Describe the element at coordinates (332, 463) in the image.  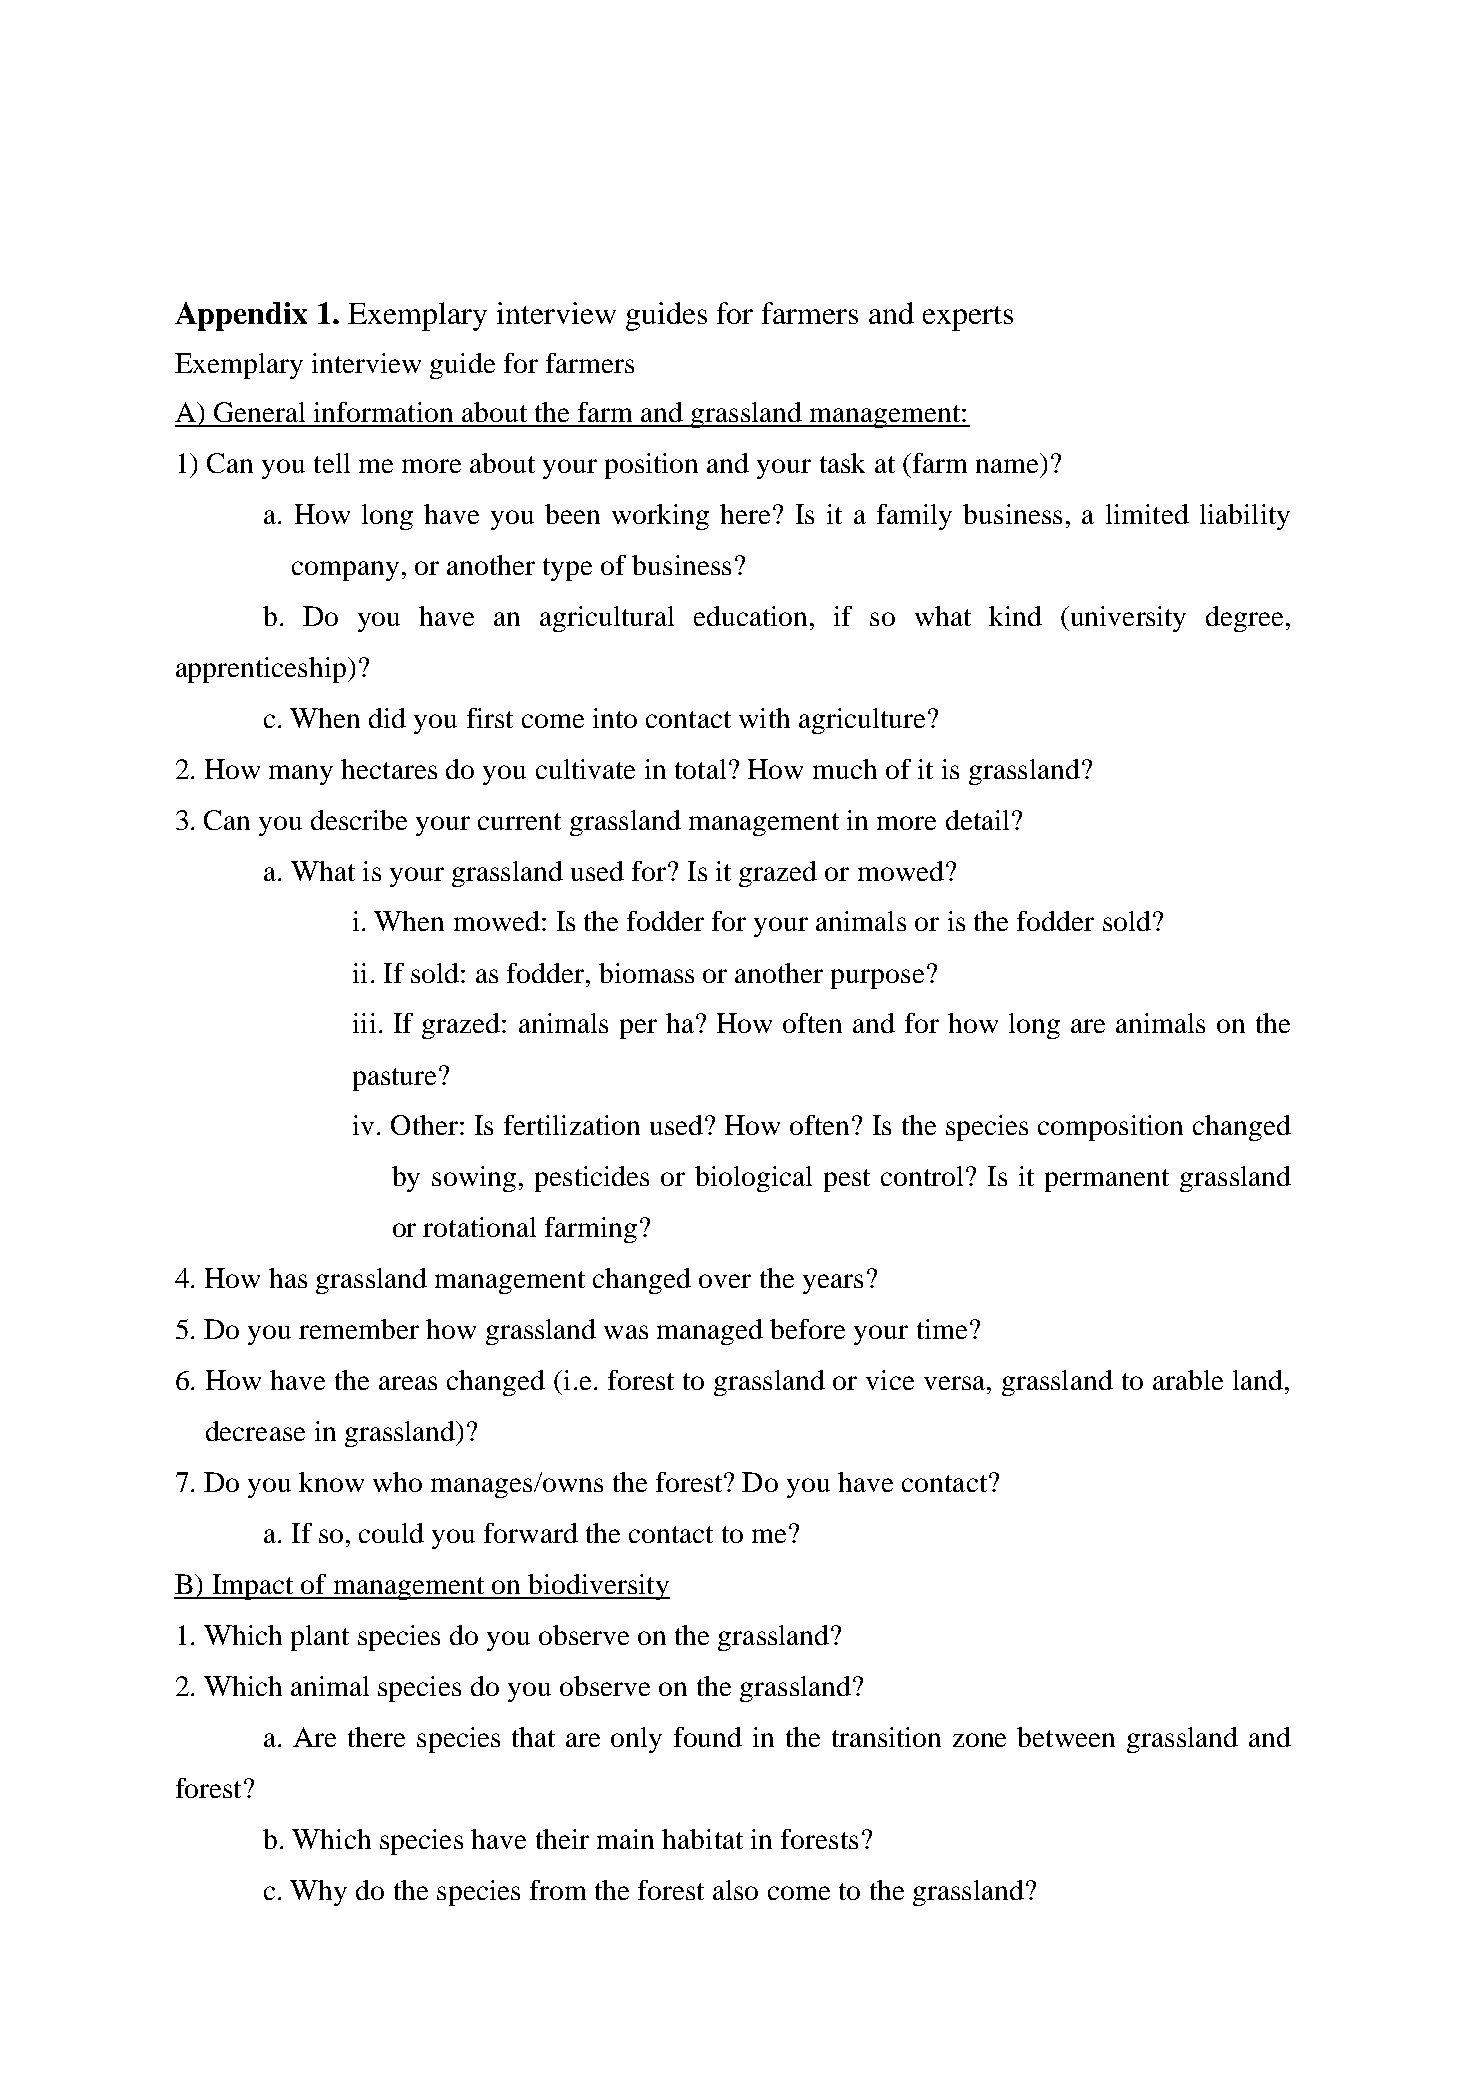
I see `tell` at that location.
